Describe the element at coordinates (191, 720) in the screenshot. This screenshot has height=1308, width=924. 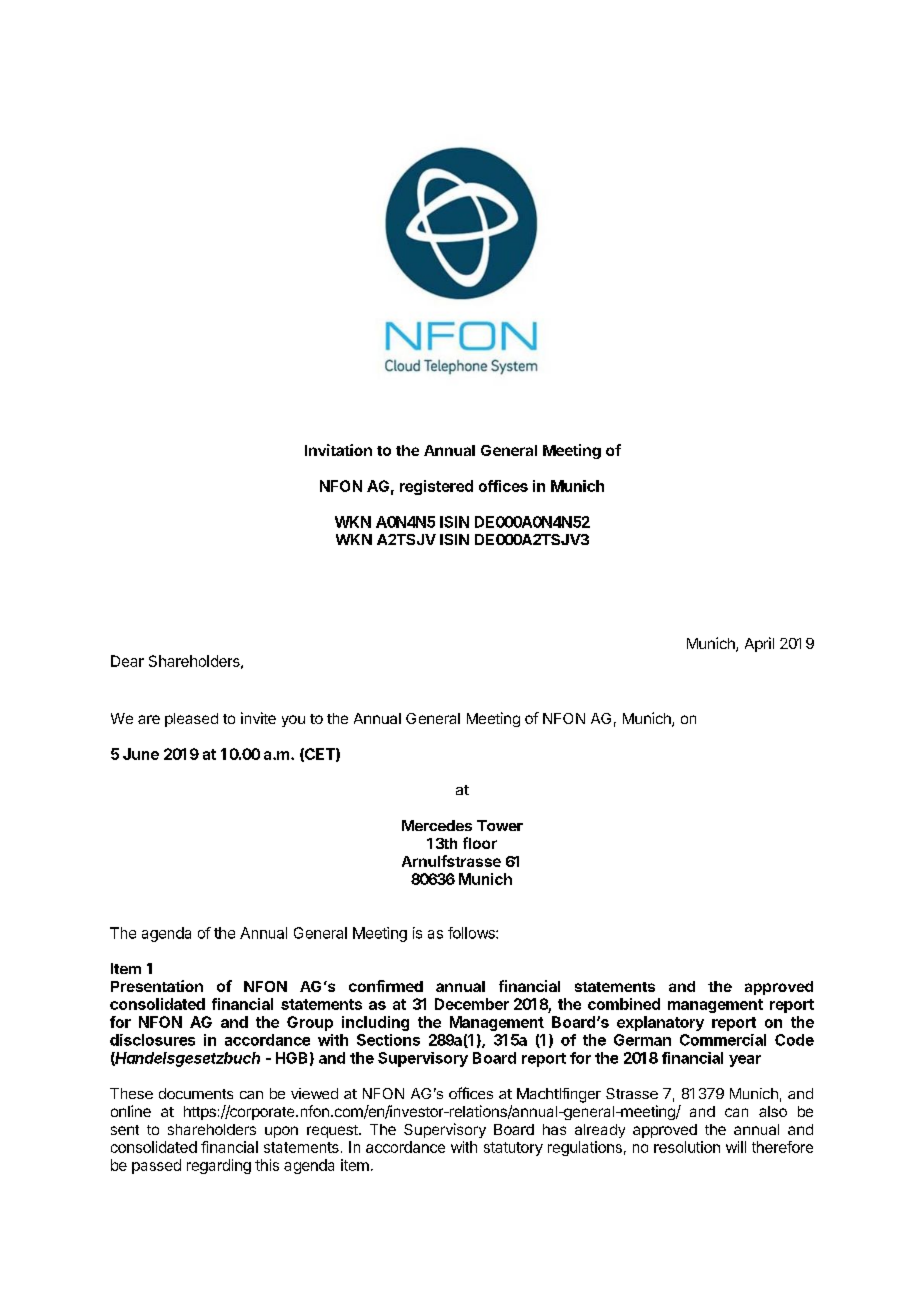
I see `pleased` at that location.
